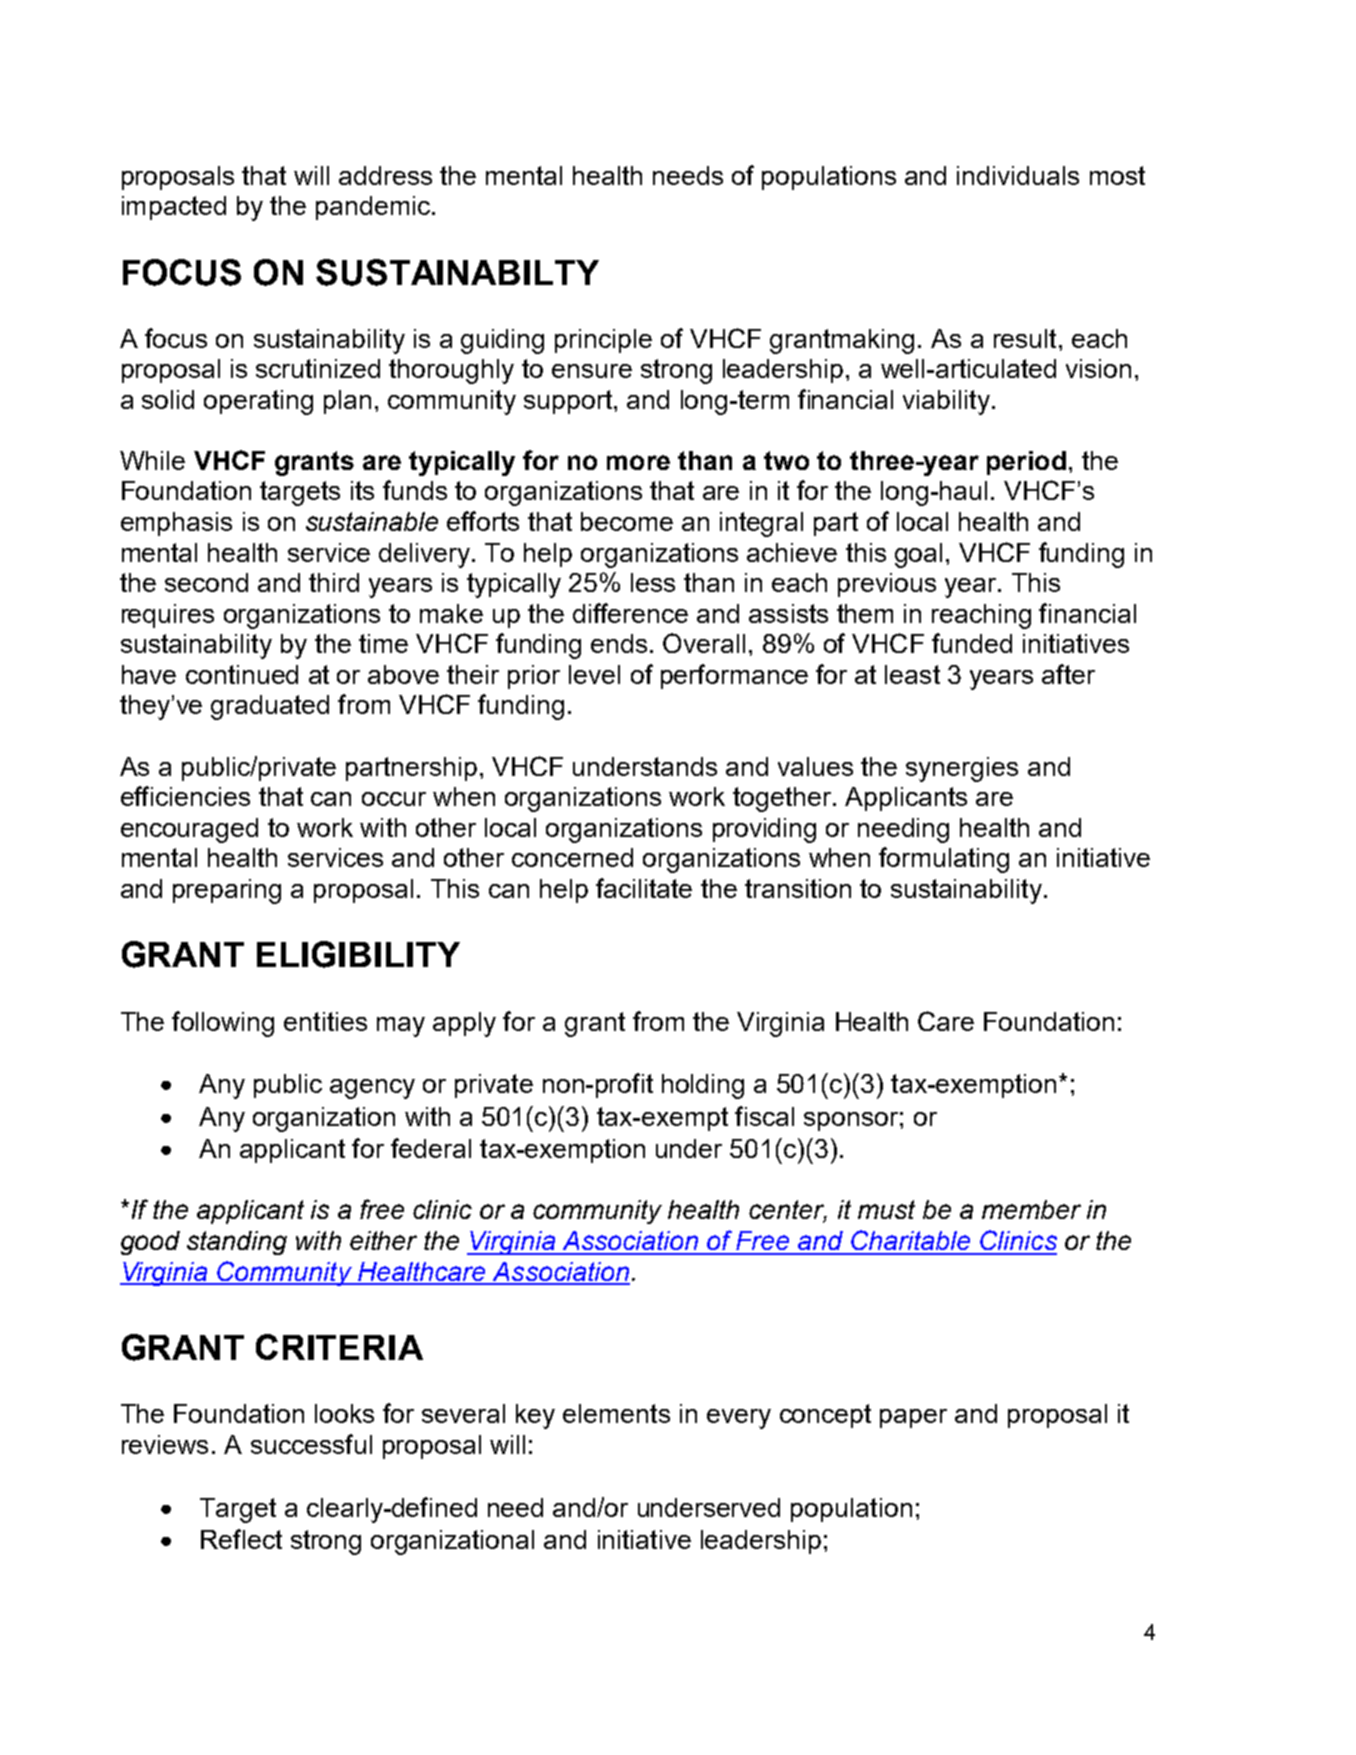 This screenshot has height=1755, width=1356. I want to click on funded, so click(972, 643).
